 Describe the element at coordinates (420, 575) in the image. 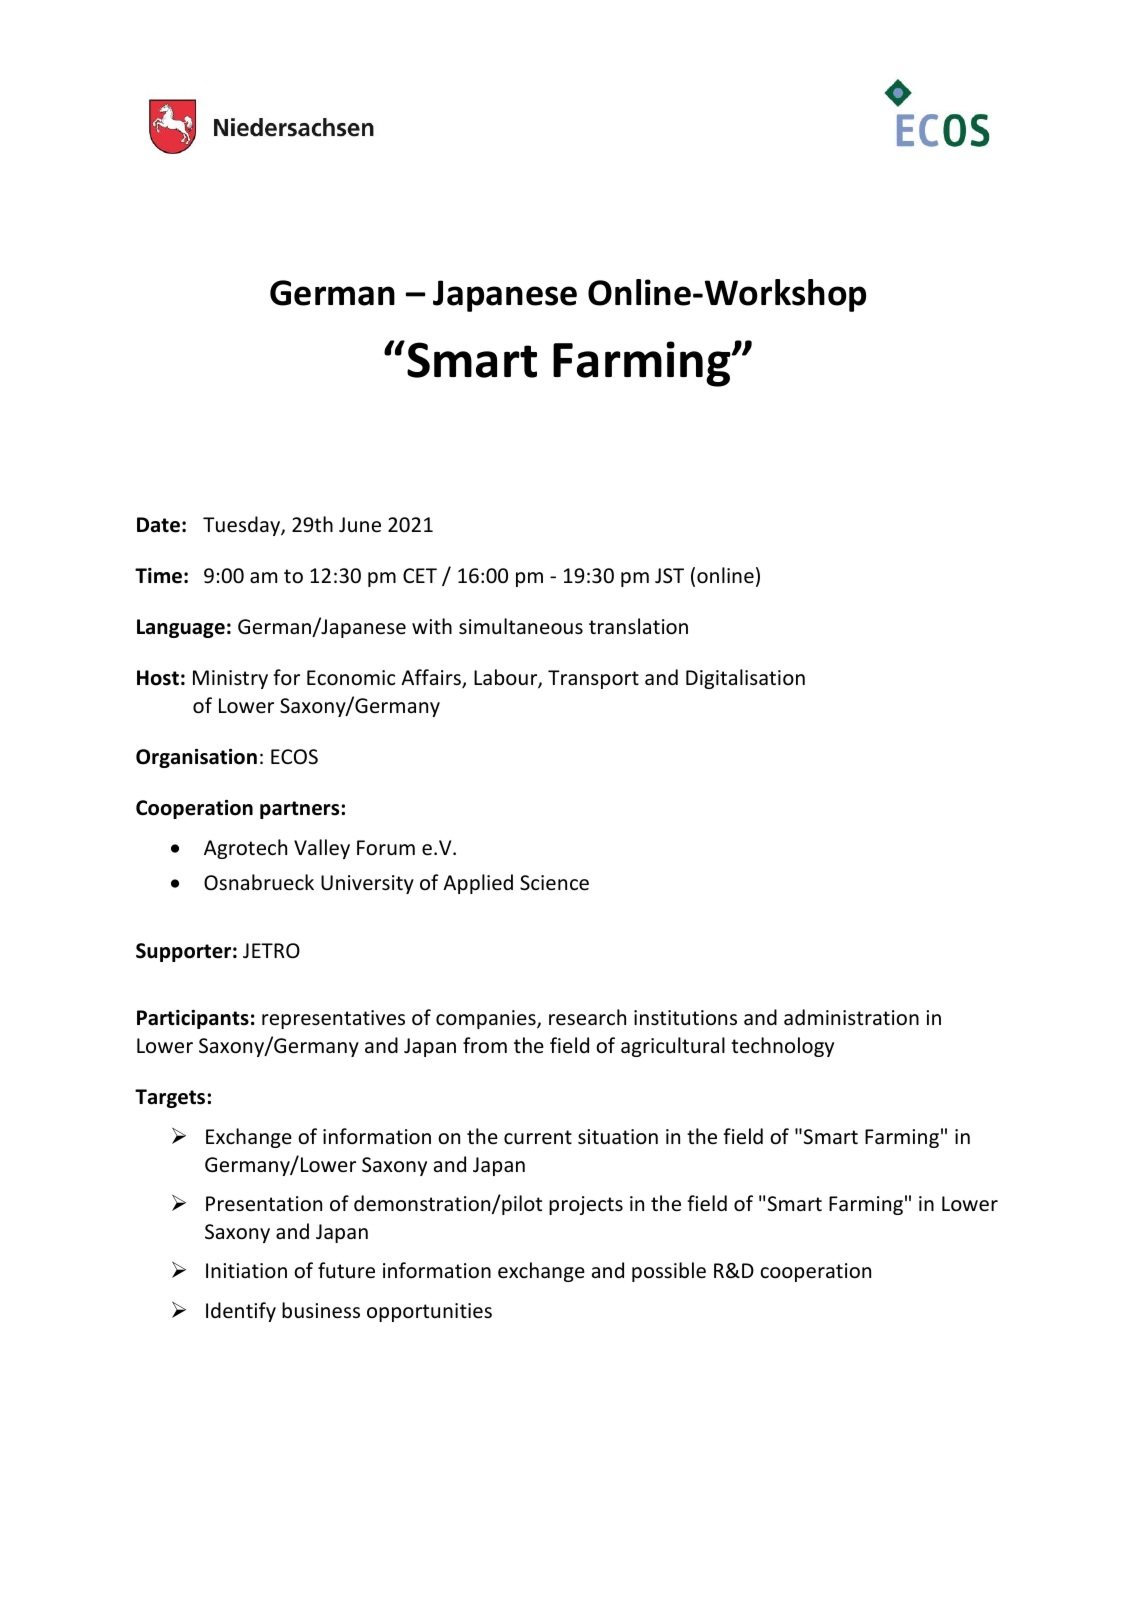

I see `CET` at that location.
